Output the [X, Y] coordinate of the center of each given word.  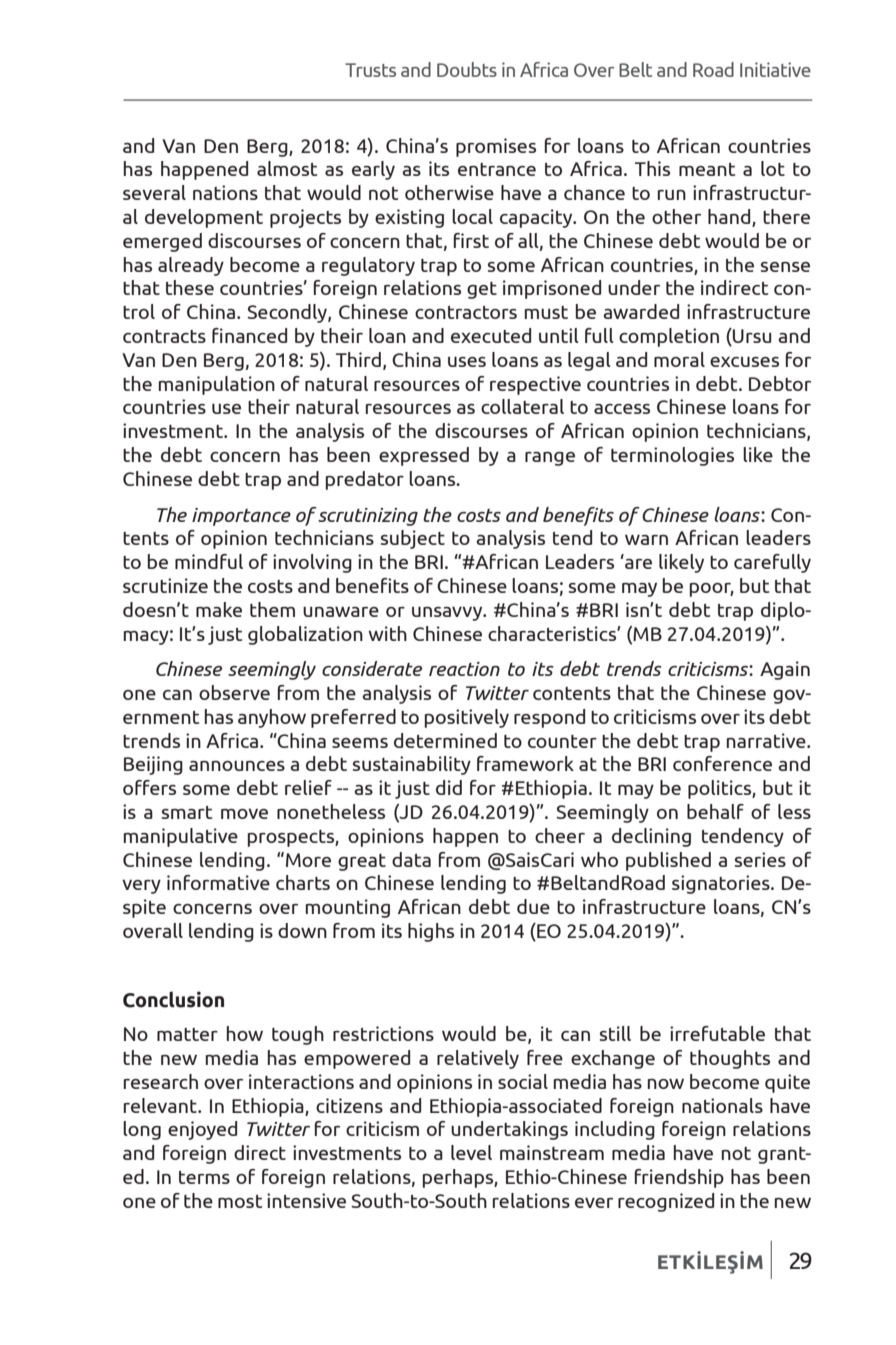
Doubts [467, 69]
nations [225, 192]
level [471, 1152]
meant [707, 169]
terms [204, 1177]
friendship [679, 1178]
